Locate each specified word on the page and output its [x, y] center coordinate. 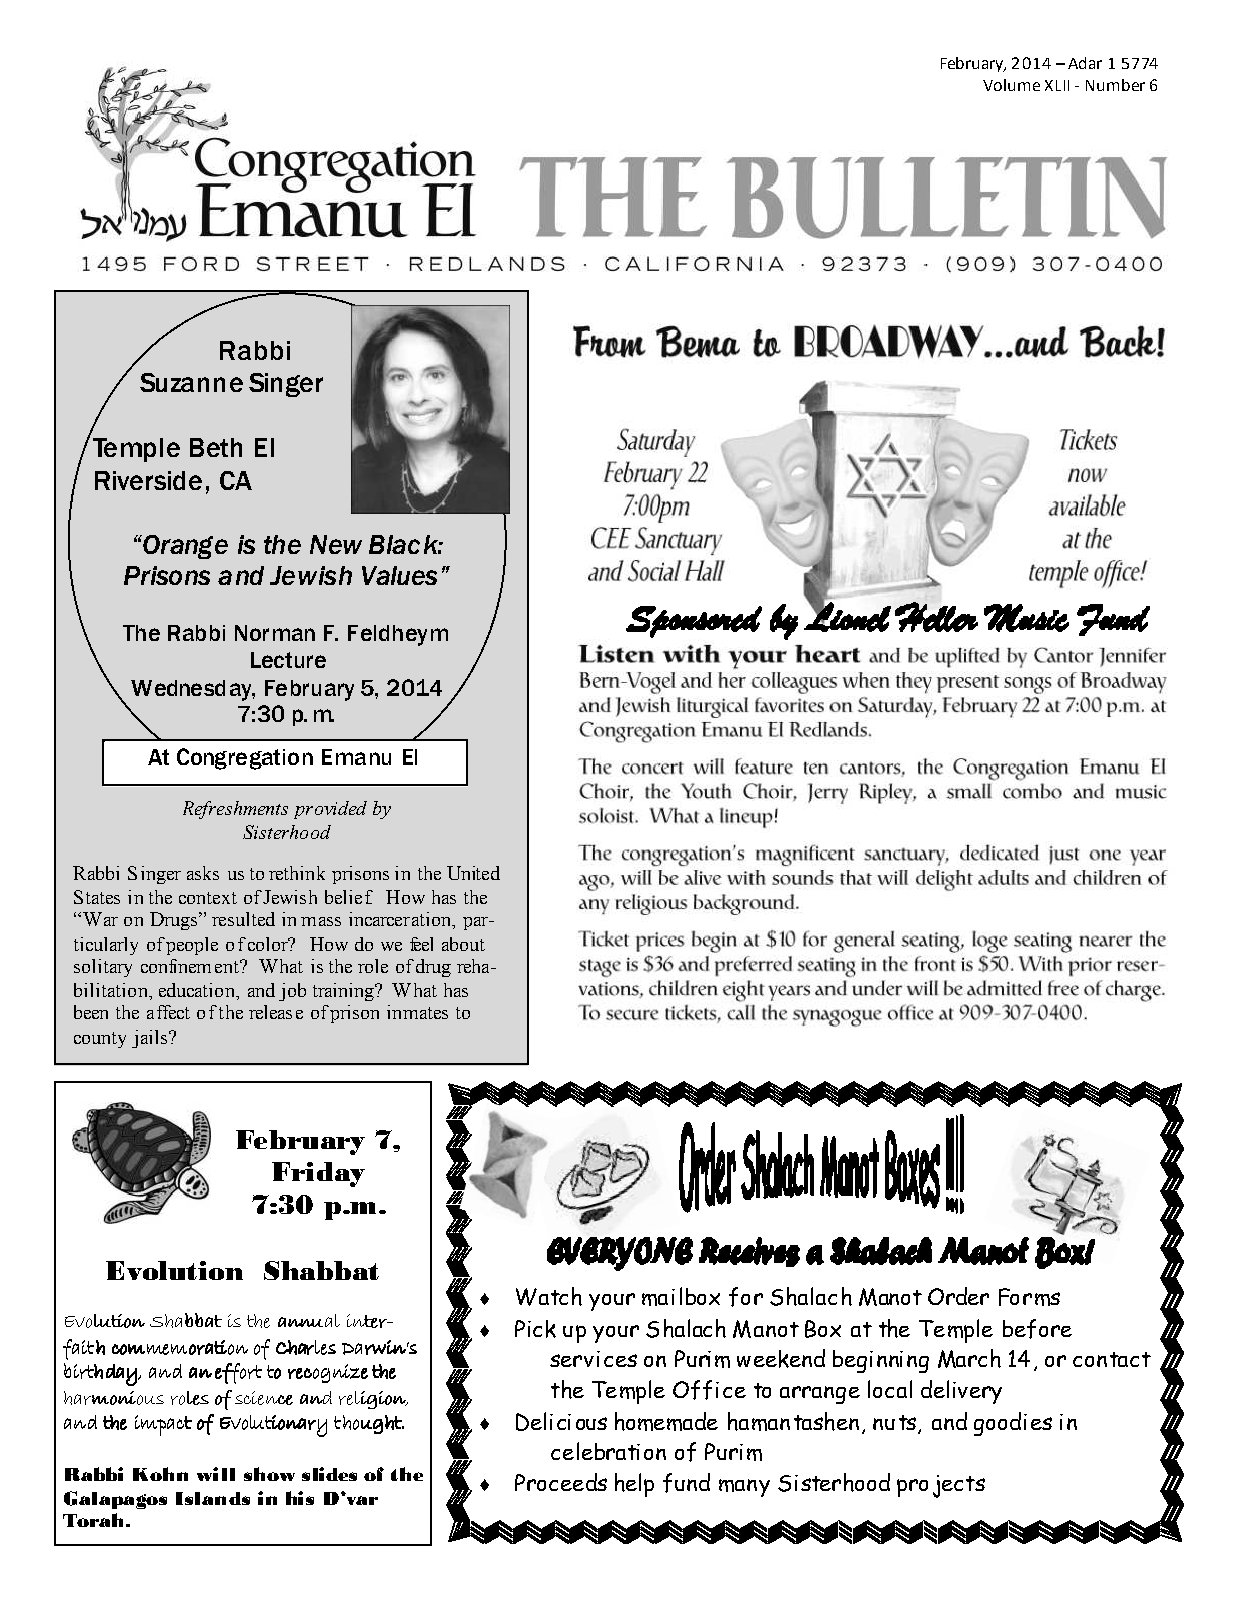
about [463, 944]
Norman [275, 633]
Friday [318, 1174]
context [208, 898]
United [473, 873]
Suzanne [191, 382]
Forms [1029, 1297]
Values [399, 575]
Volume [1011, 85]
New [336, 544]
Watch [549, 1296]
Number [1115, 85]
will [216, 1474]
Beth [216, 447]
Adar [1085, 63]
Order [958, 1296]
